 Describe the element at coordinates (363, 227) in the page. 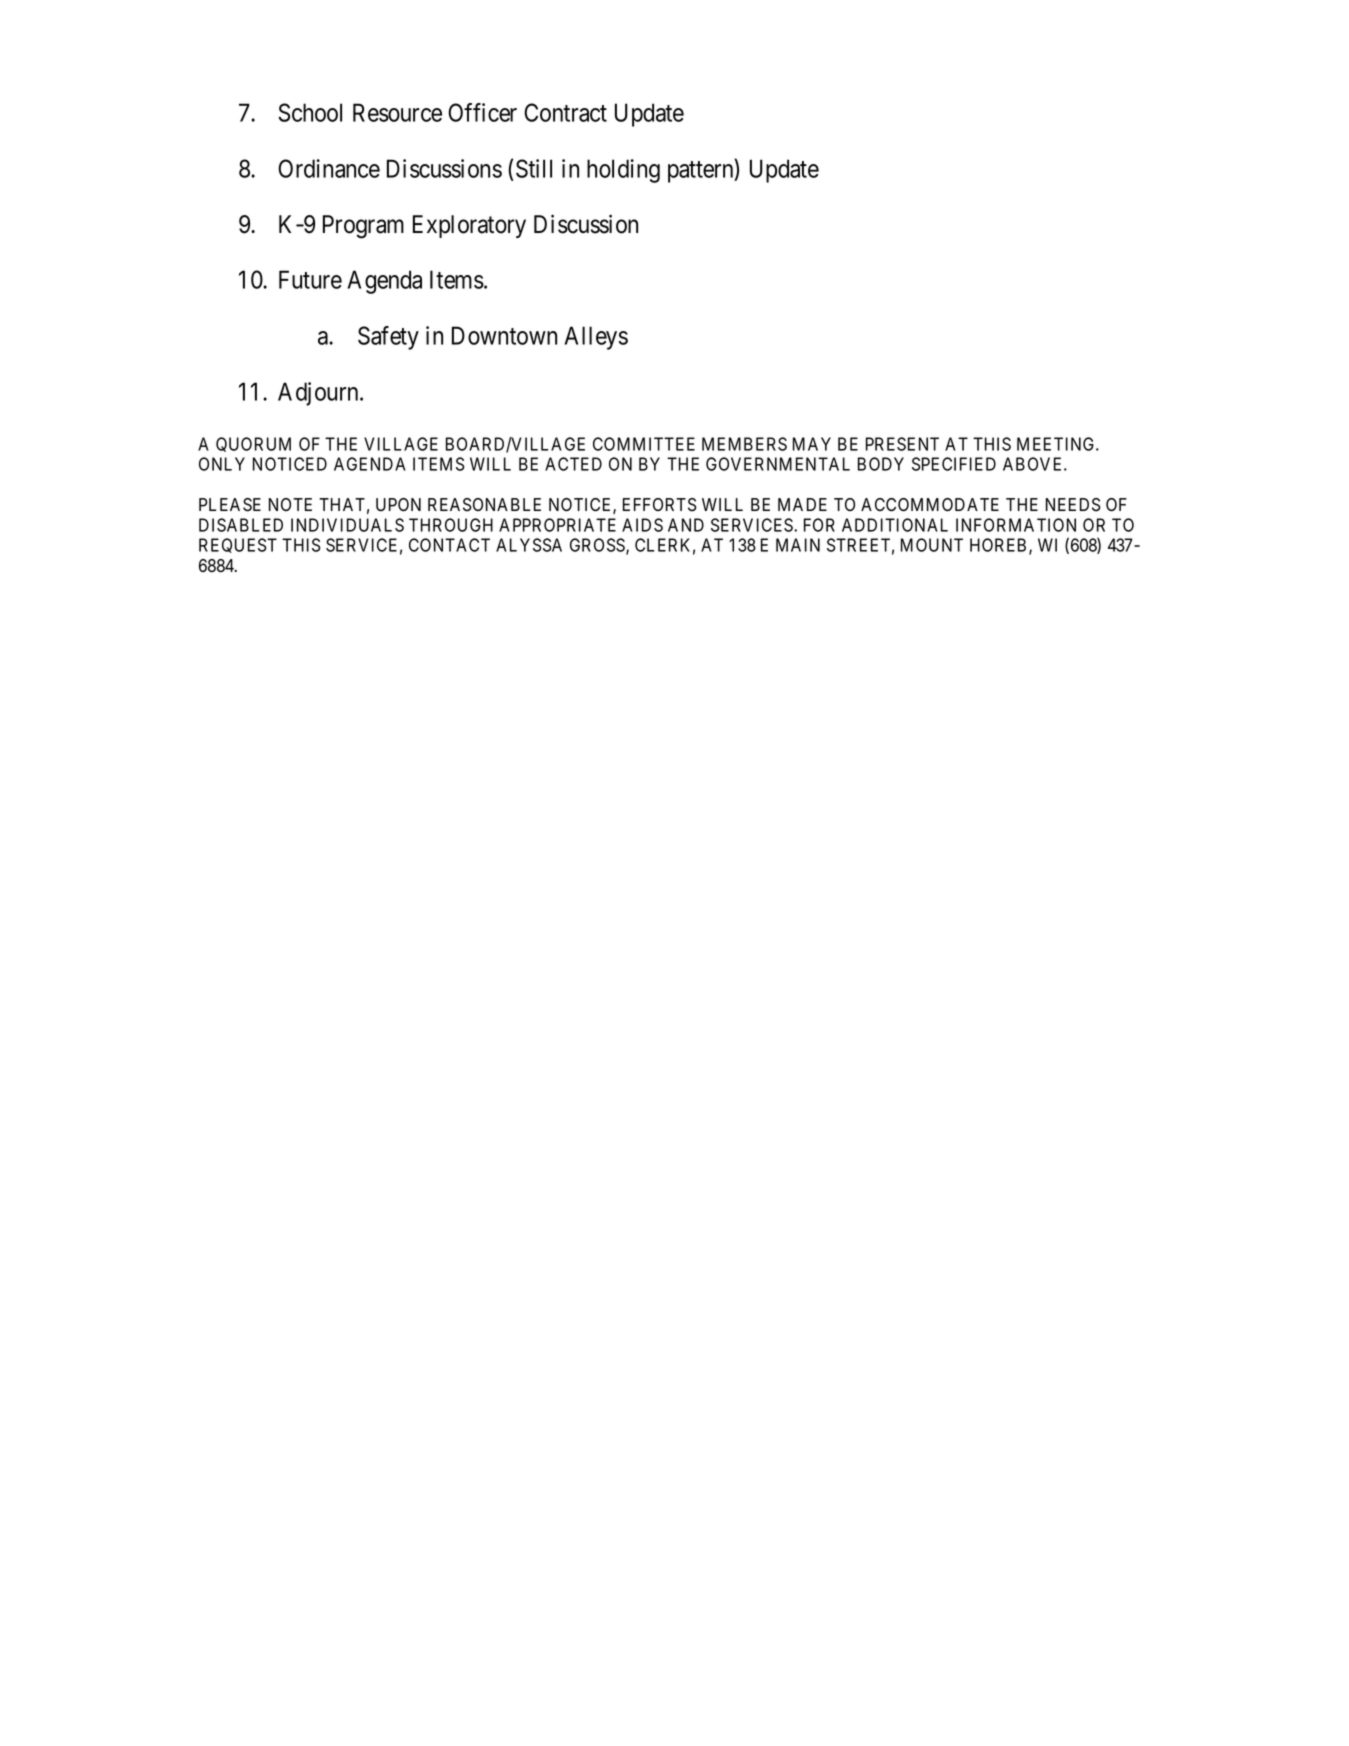

I see `Program` at that location.
